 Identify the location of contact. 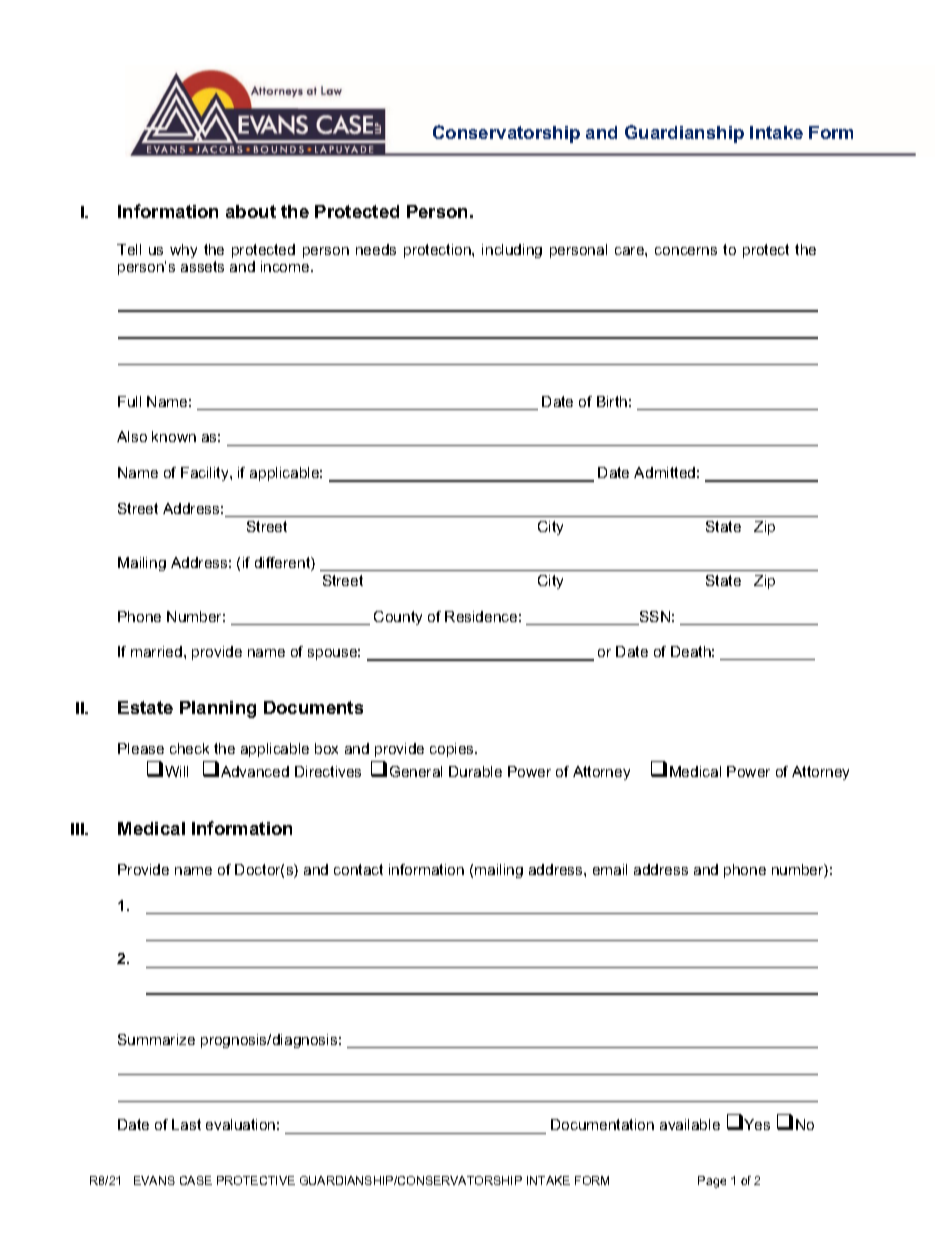
(358, 869).
